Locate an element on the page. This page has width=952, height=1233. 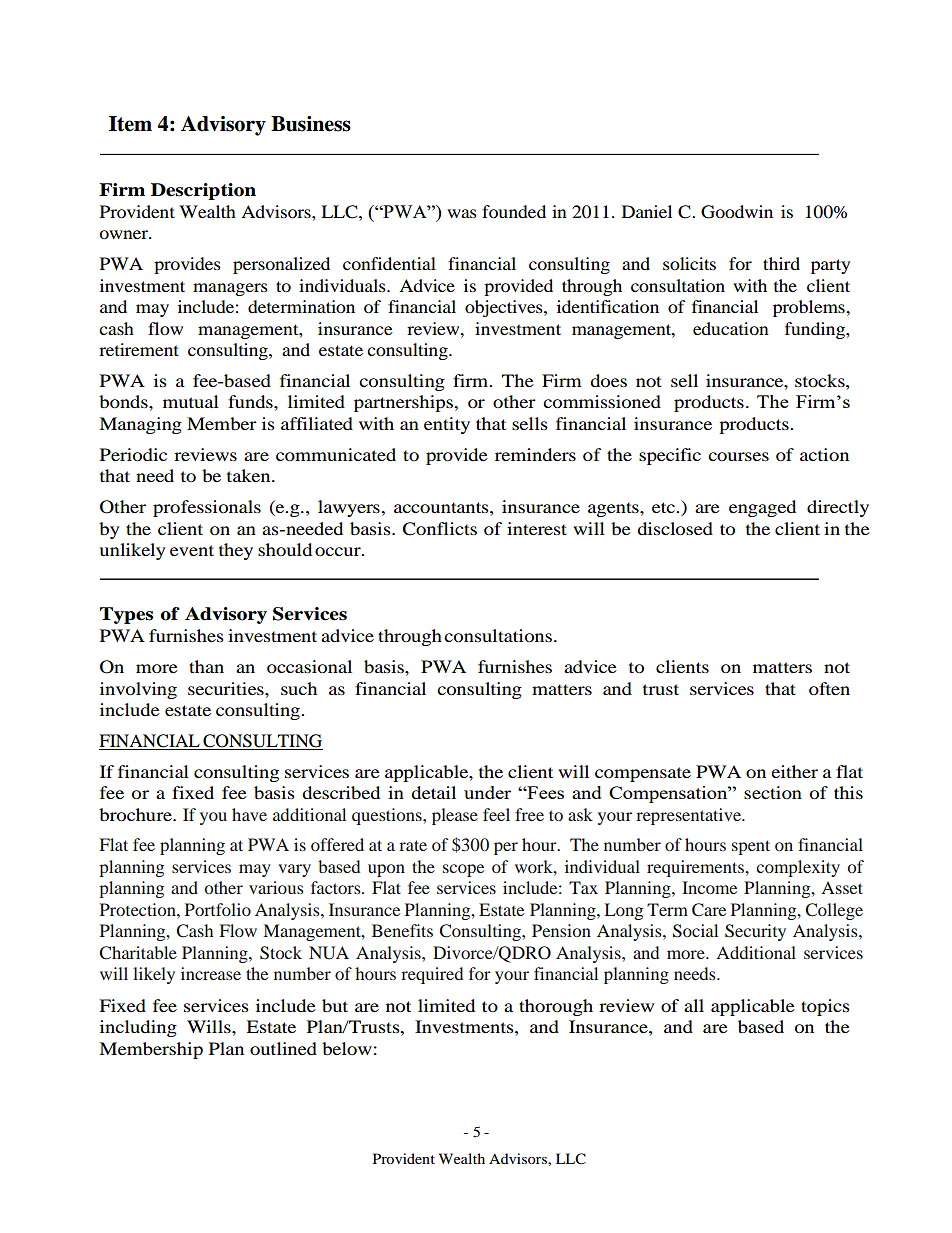
occasional is located at coordinates (309, 666).
